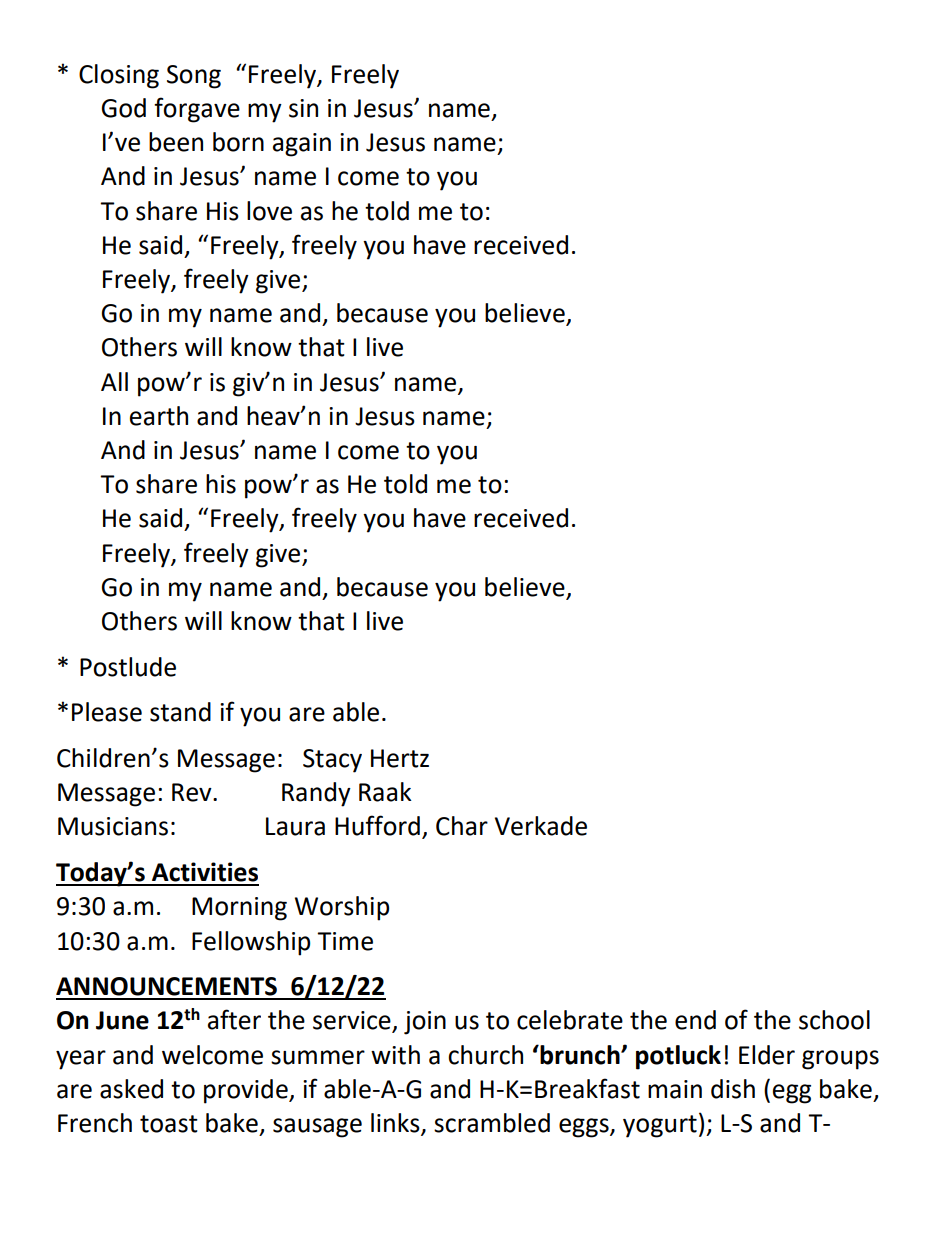 The height and width of the document is (1233, 952). What do you see at coordinates (269, 211) in the document?
I see `love` at bounding box center [269, 211].
